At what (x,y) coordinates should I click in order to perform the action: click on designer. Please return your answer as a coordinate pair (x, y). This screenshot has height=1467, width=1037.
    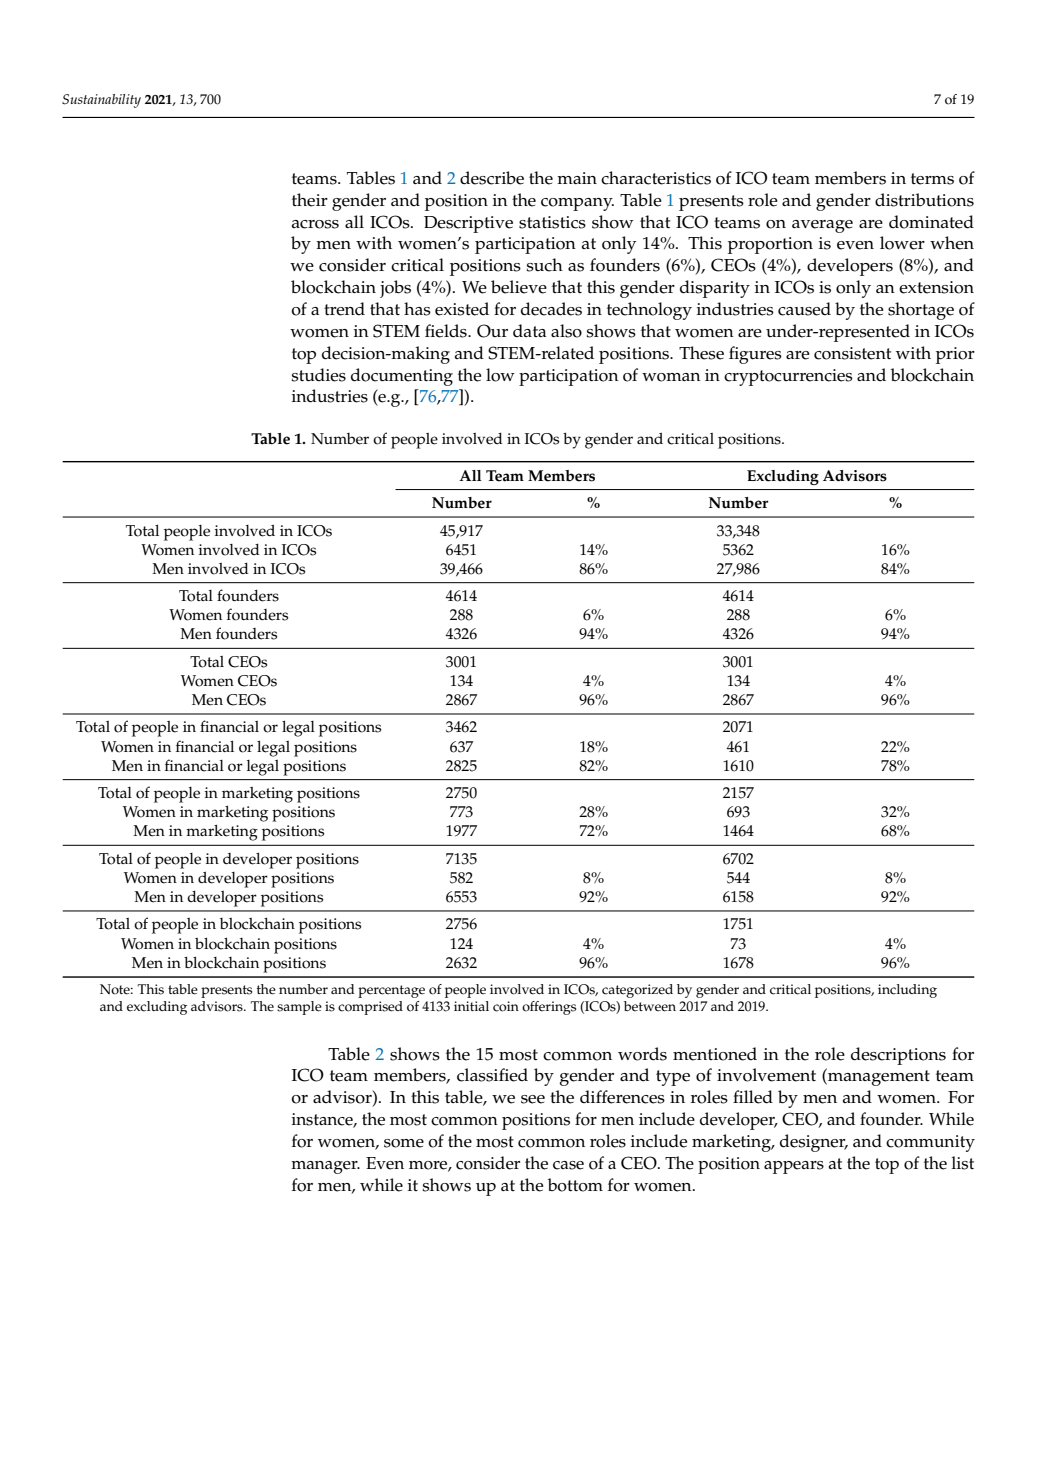
    Looking at the image, I should click on (814, 1143).
